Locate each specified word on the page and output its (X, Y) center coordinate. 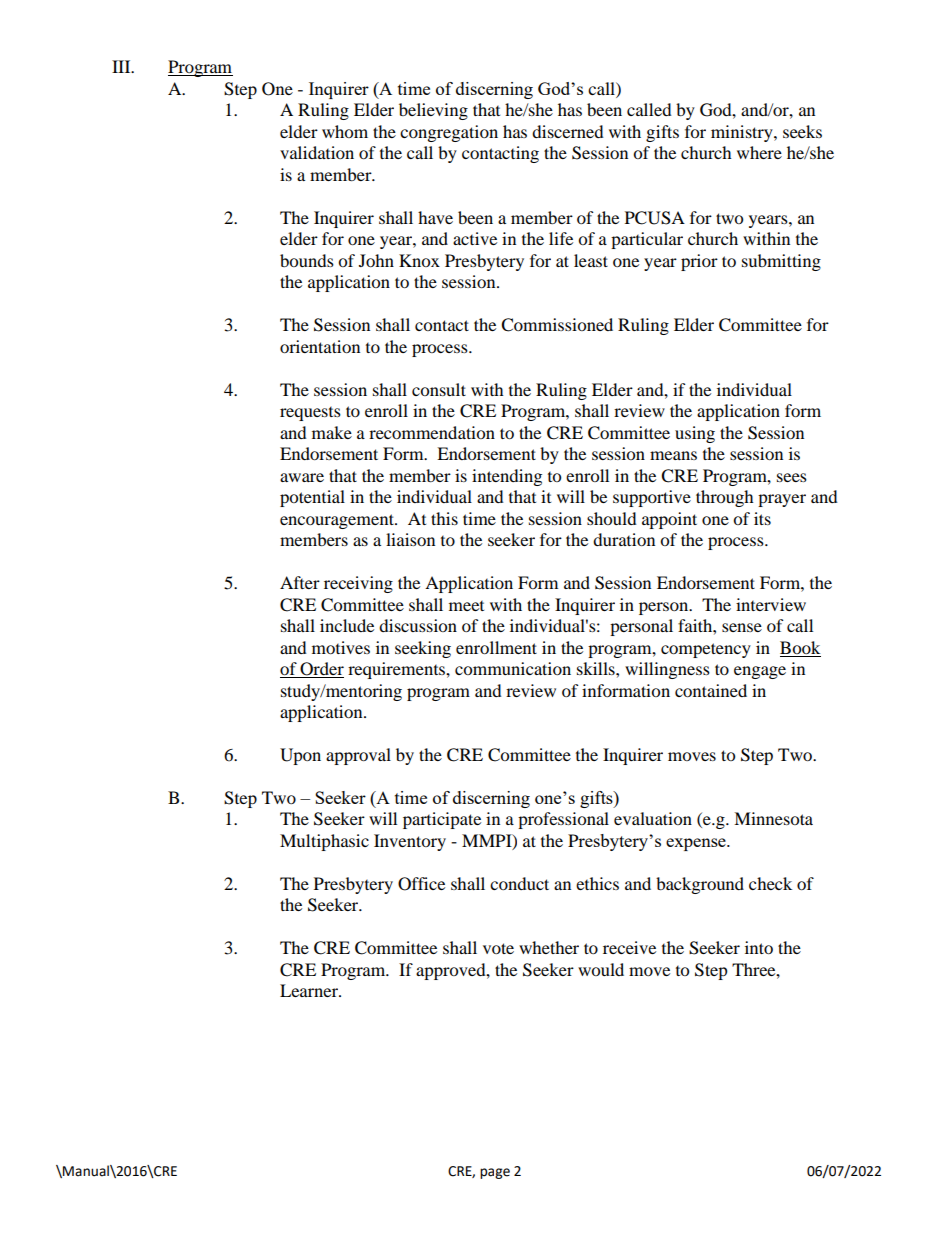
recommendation (432, 432)
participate (442, 820)
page (495, 1173)
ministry (743, 133)
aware (302, 477)
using (695, 434)
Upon (300, 756)
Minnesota (773, 818)
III (122, 66)
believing (433, 111)
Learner (310, 990)
